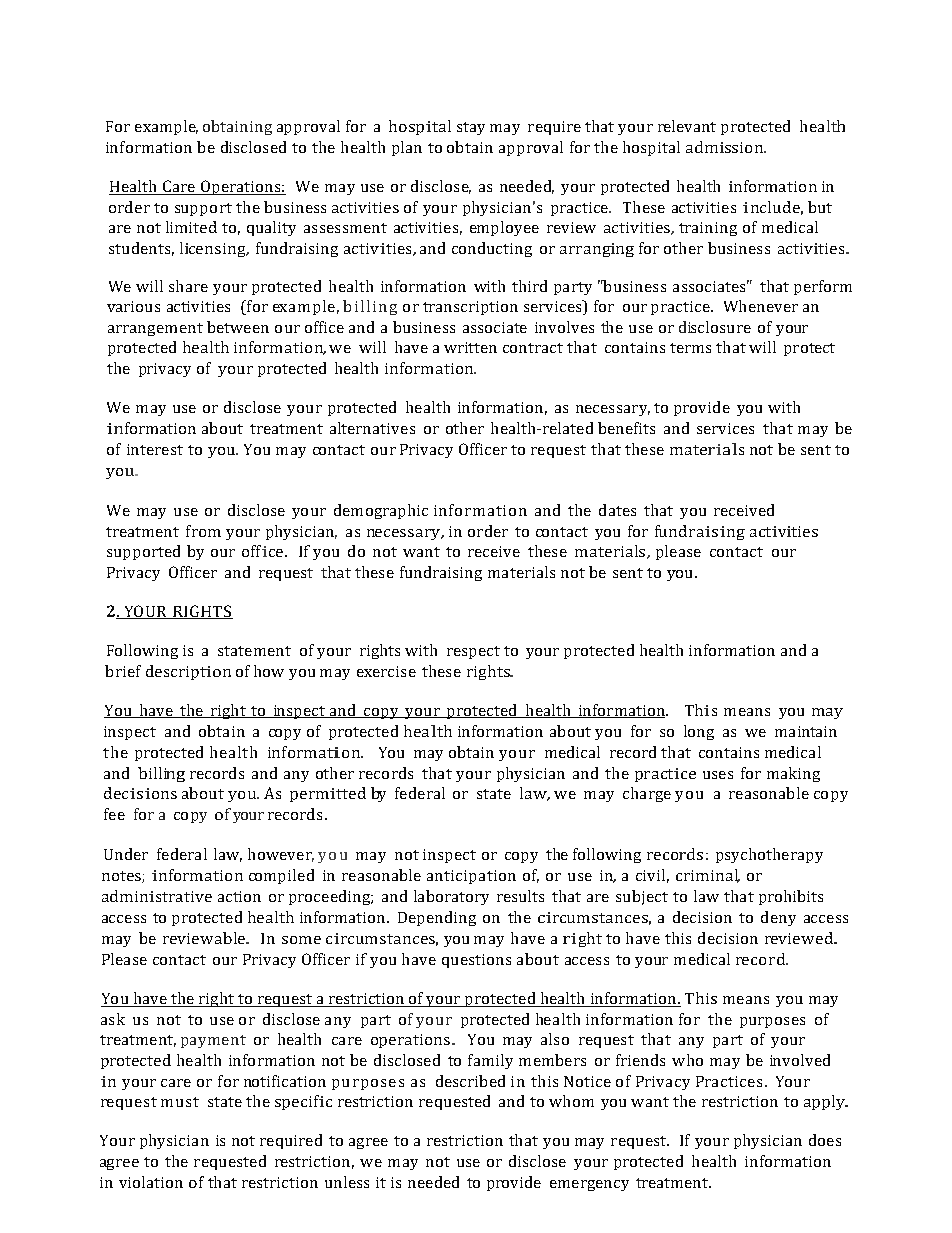 This screenshot has height=1233, width=952. What do you see at coordinates (725, 147) in the screenshot?
I see `admission` at bounding box center [725, 147].
